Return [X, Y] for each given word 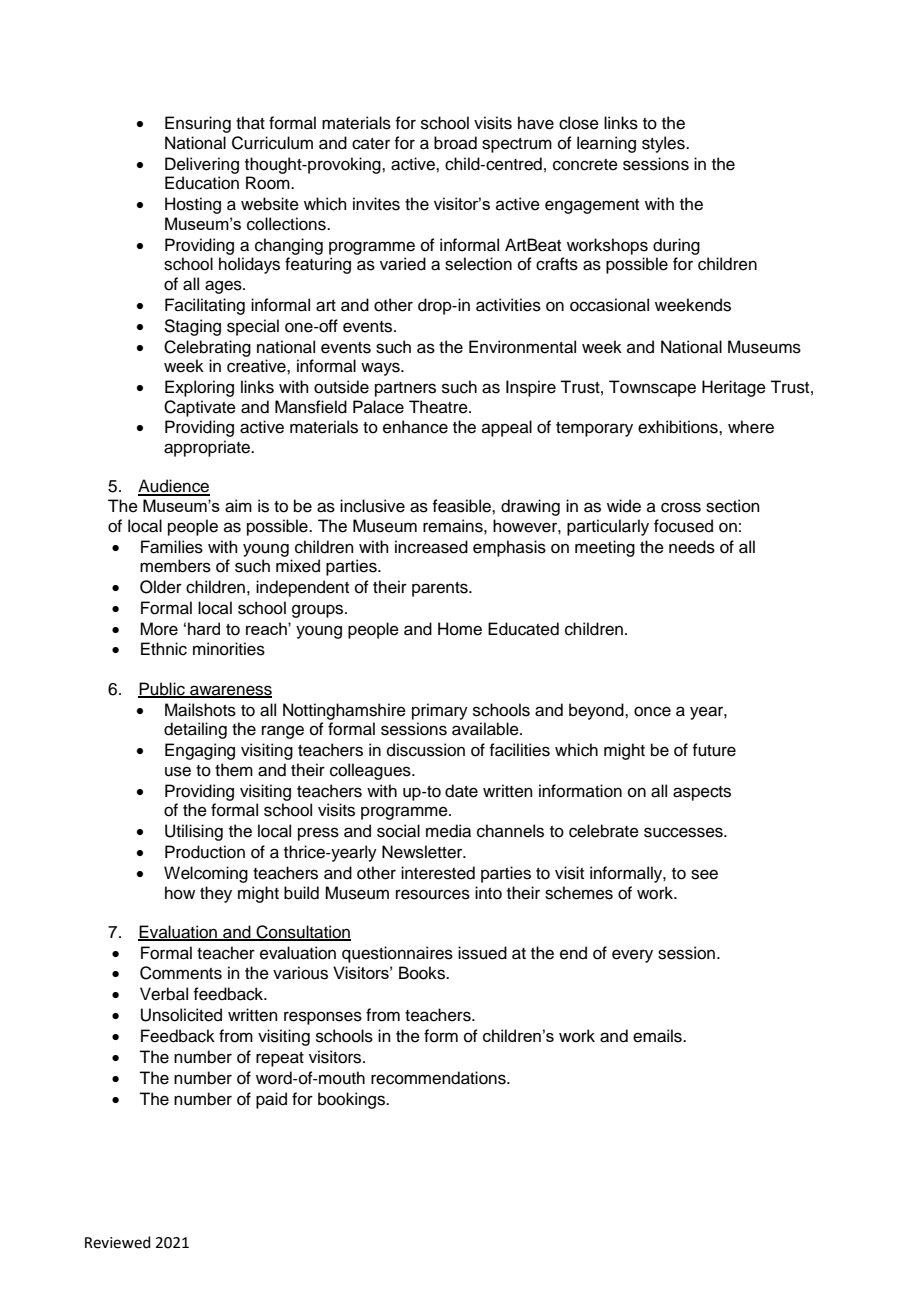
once [652, 711]
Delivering [202, 165]
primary [440, 711]
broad [455, 143]
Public [162, 689]
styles [664, 144]
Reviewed [118, 1242]
